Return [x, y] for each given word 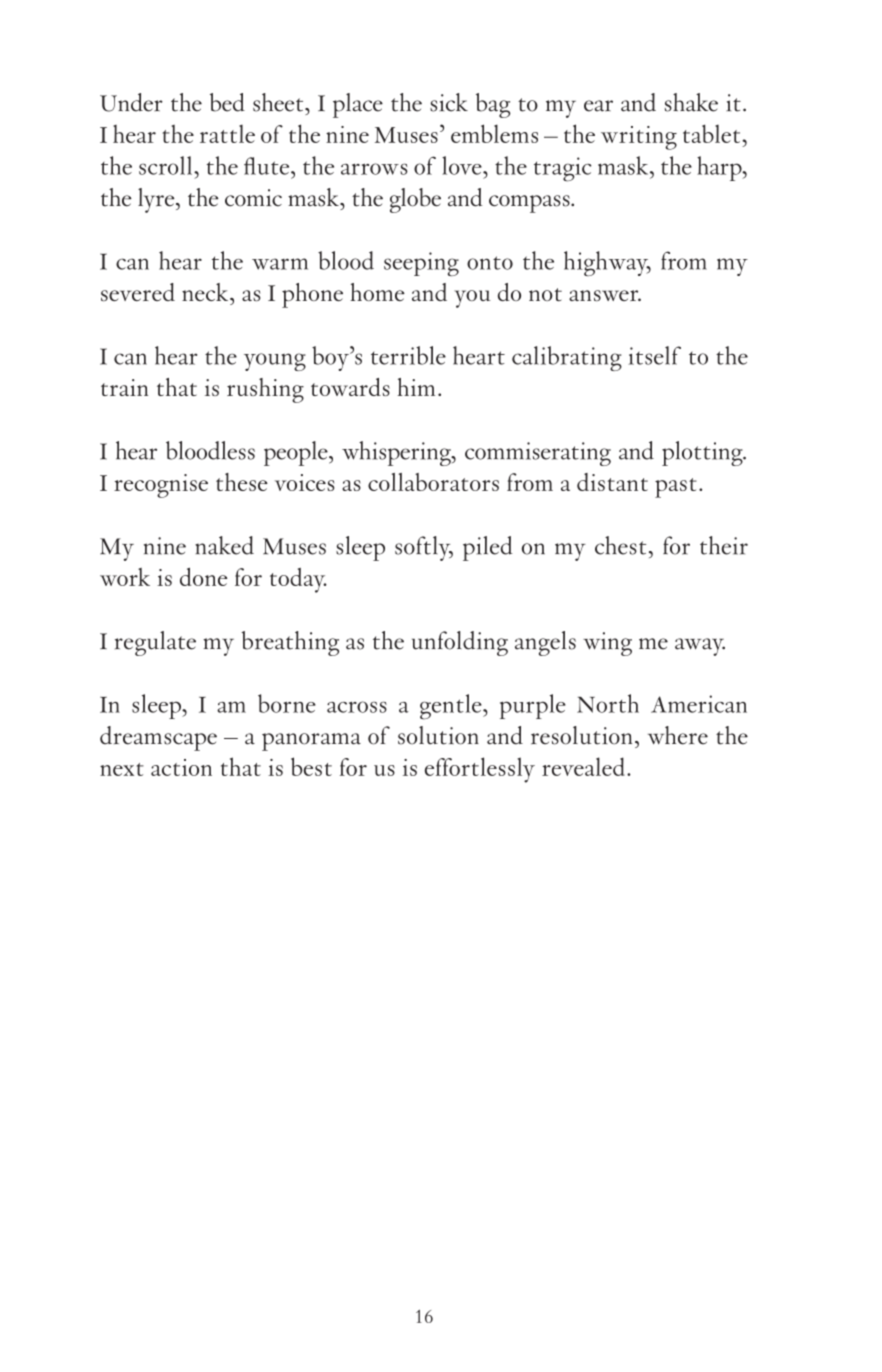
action [181, 767]
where [678, 735]
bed [227, 102]
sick [449, 102]
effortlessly [480, 770]
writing [639, 138]
